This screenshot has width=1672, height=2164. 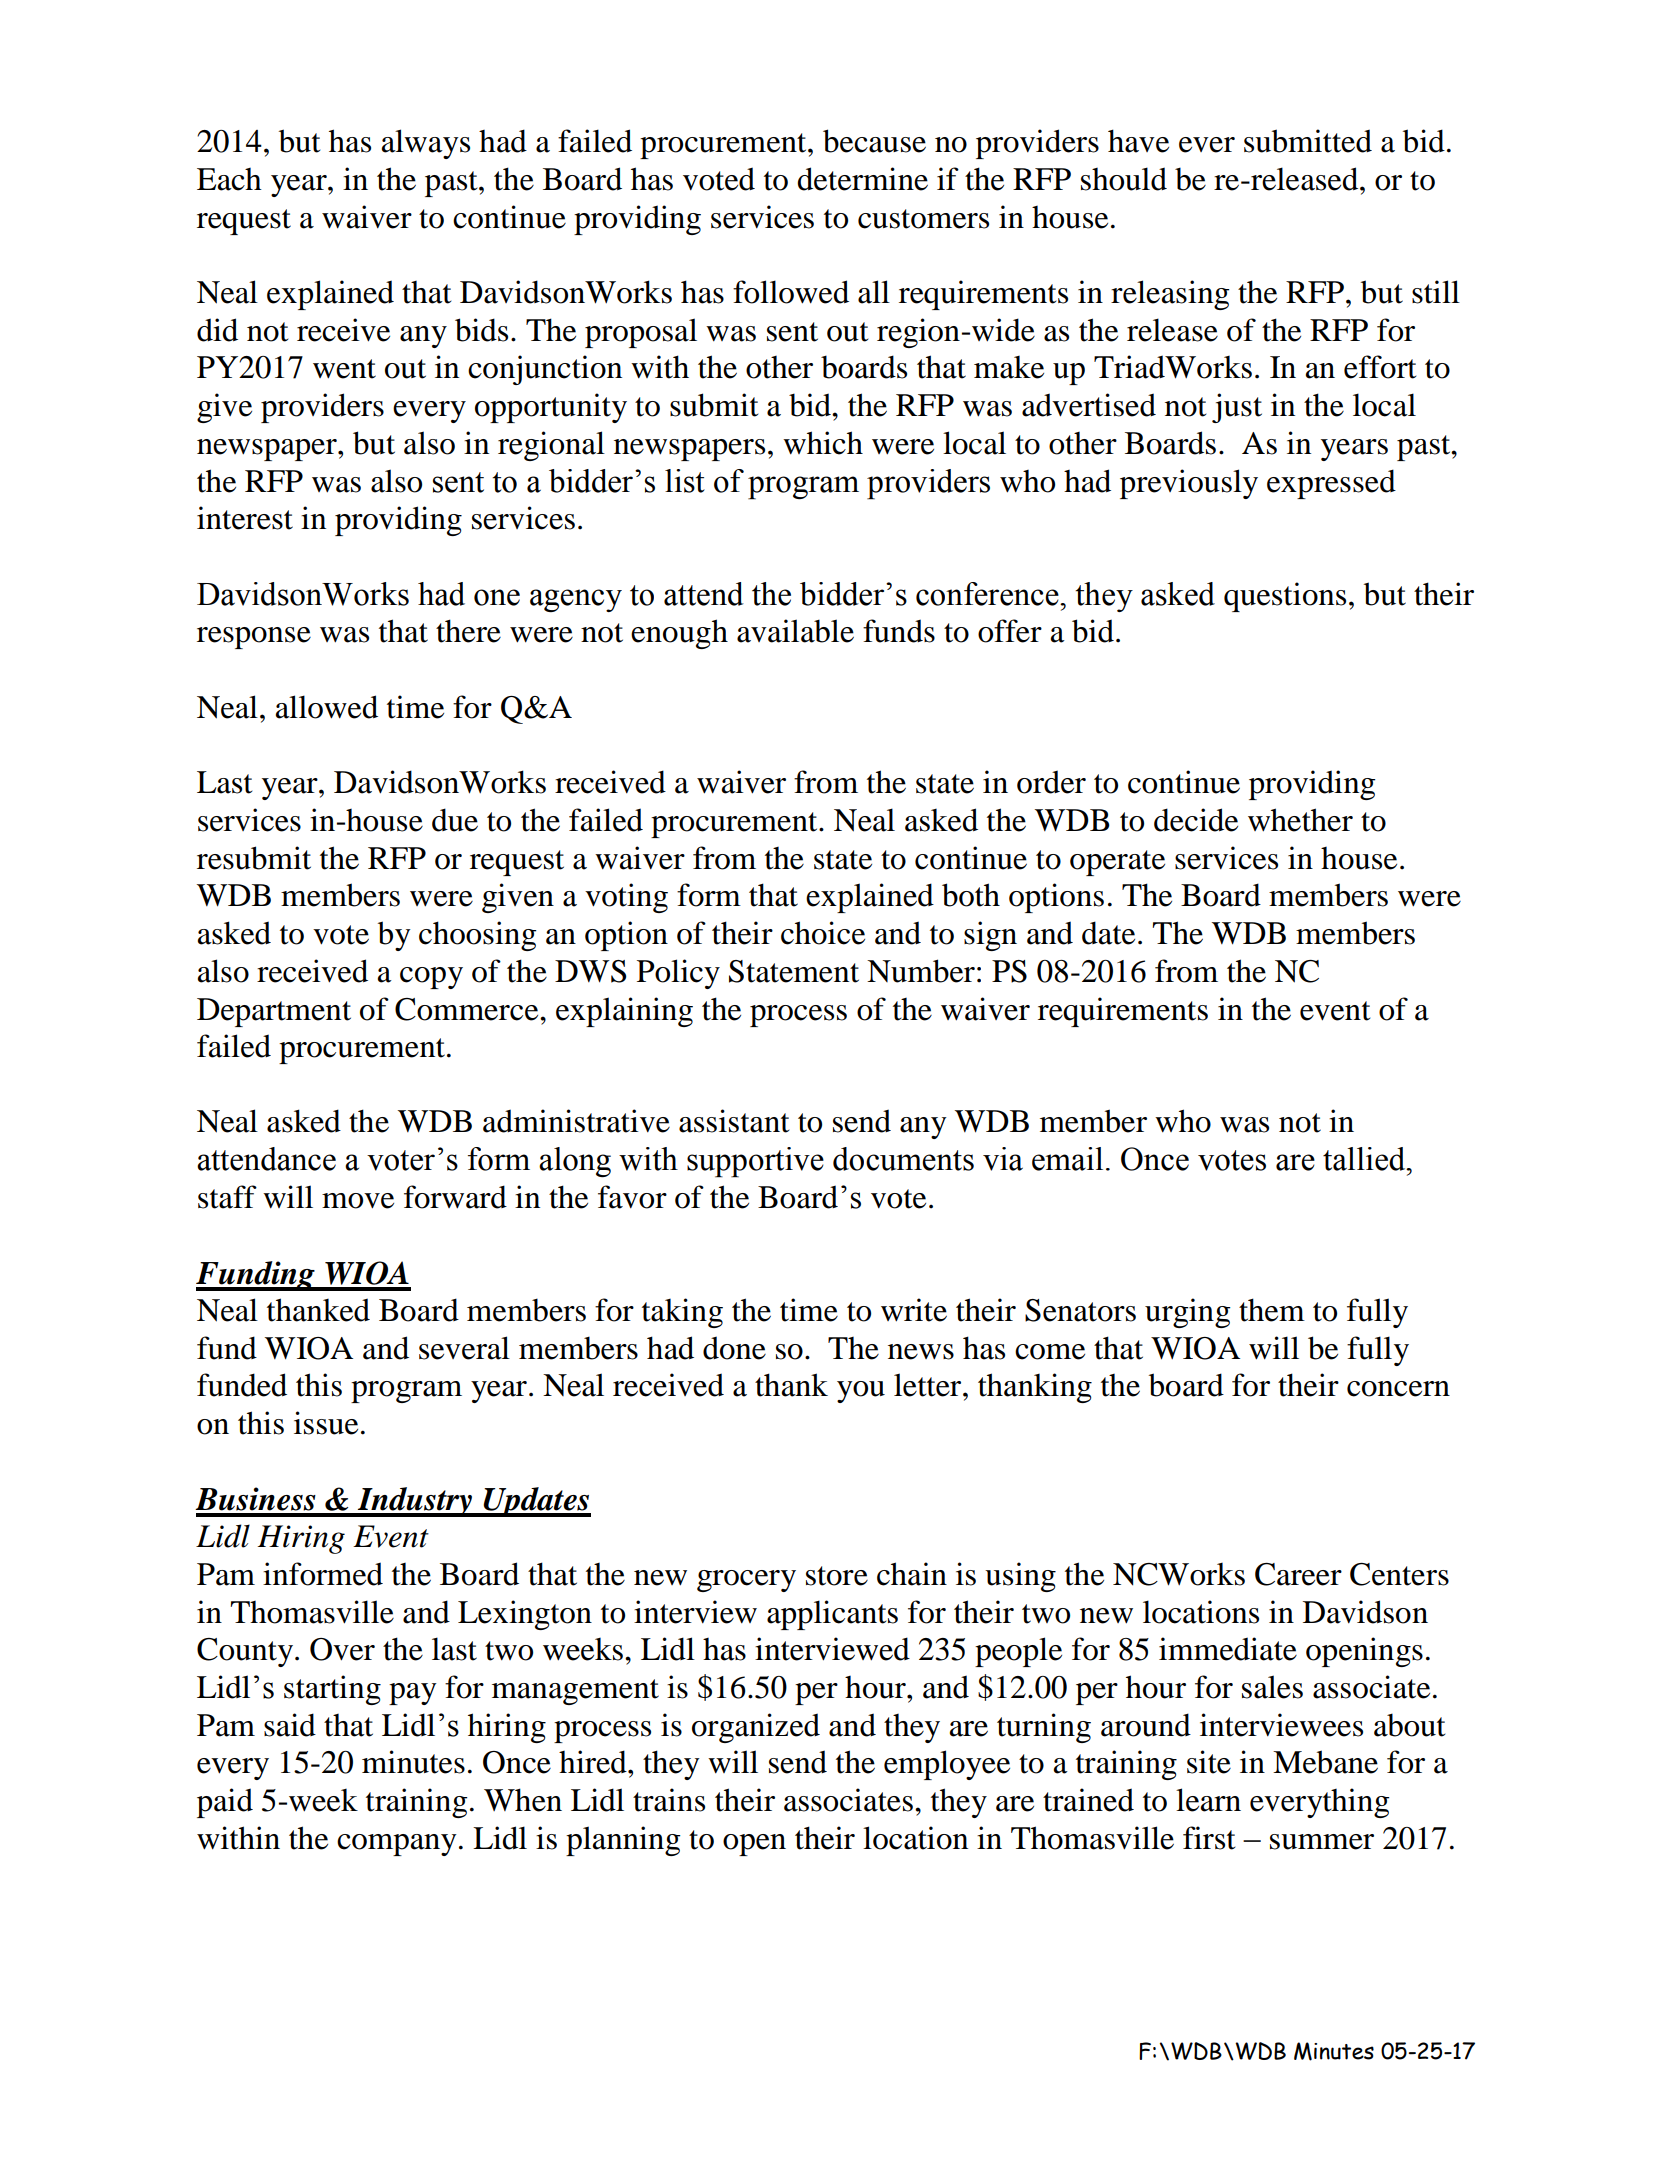 What do you see at coordinates (327, 707) in the screenshot?
I see `allowed` at bounding box center [327, 707].
